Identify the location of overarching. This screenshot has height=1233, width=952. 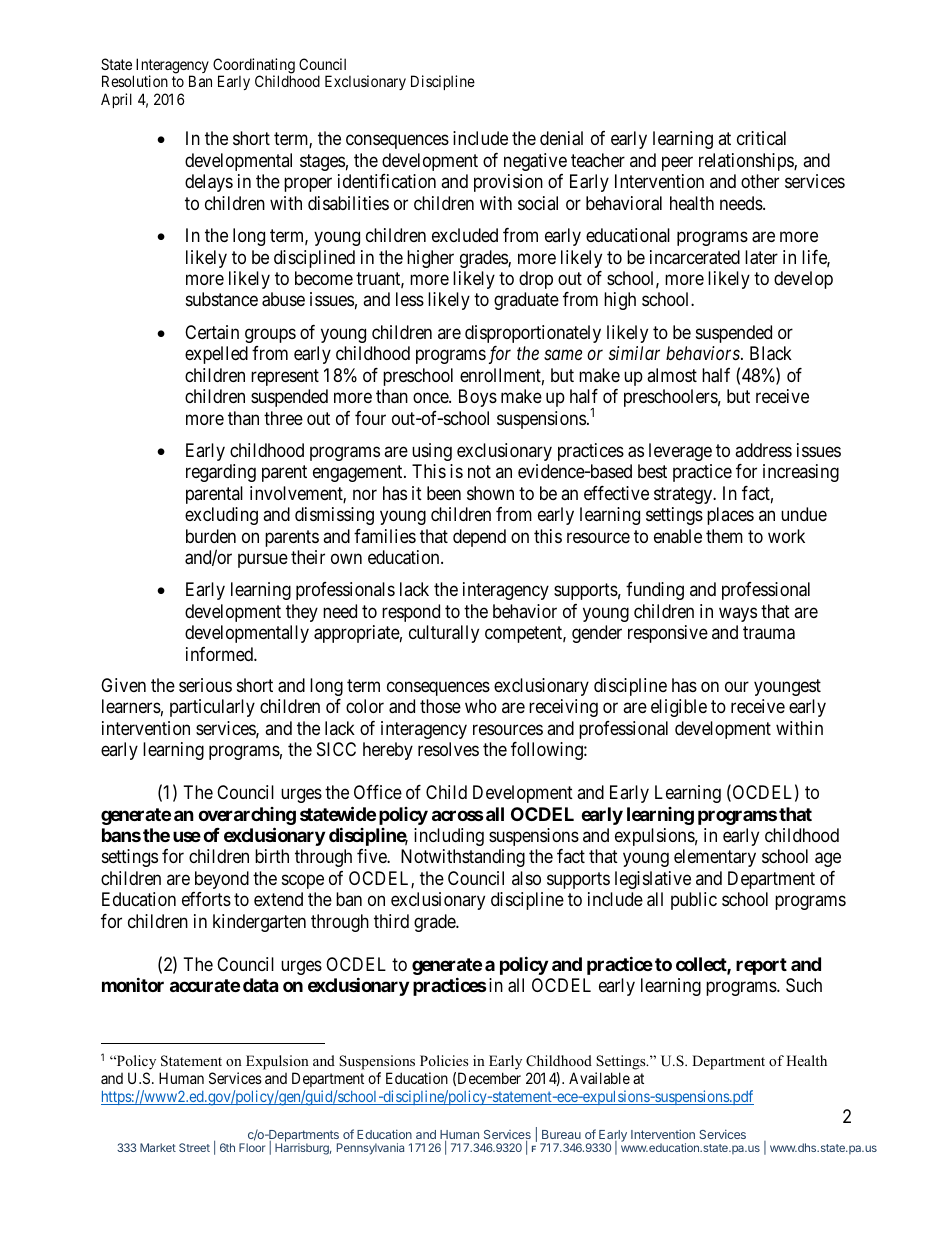
(247, 817).
